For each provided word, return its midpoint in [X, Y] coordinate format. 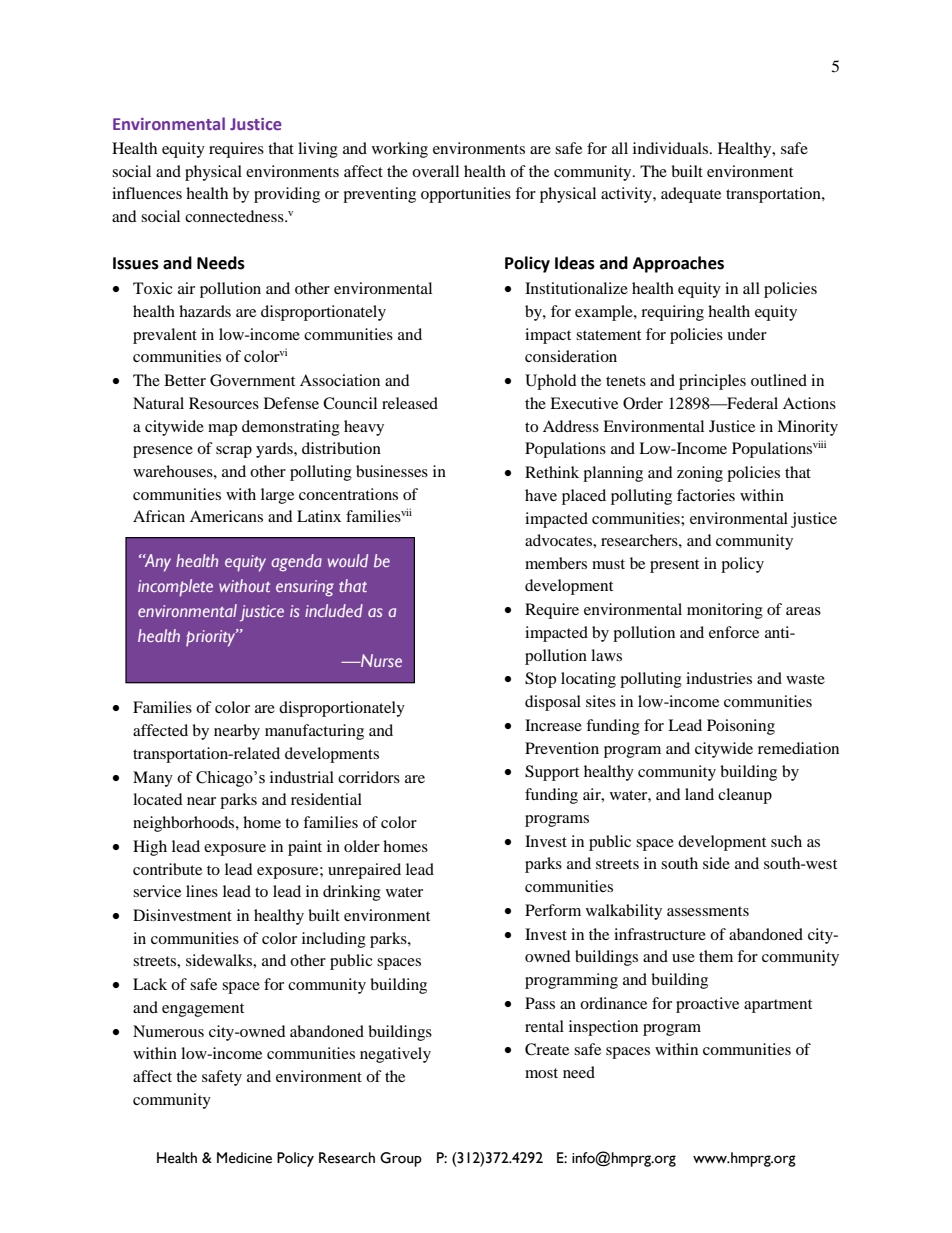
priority [212, 638]
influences [147, 193]
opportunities [466, 195]
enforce [734, 632]
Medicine [244, 1158]
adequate [691, 195]
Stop [540, 680]
